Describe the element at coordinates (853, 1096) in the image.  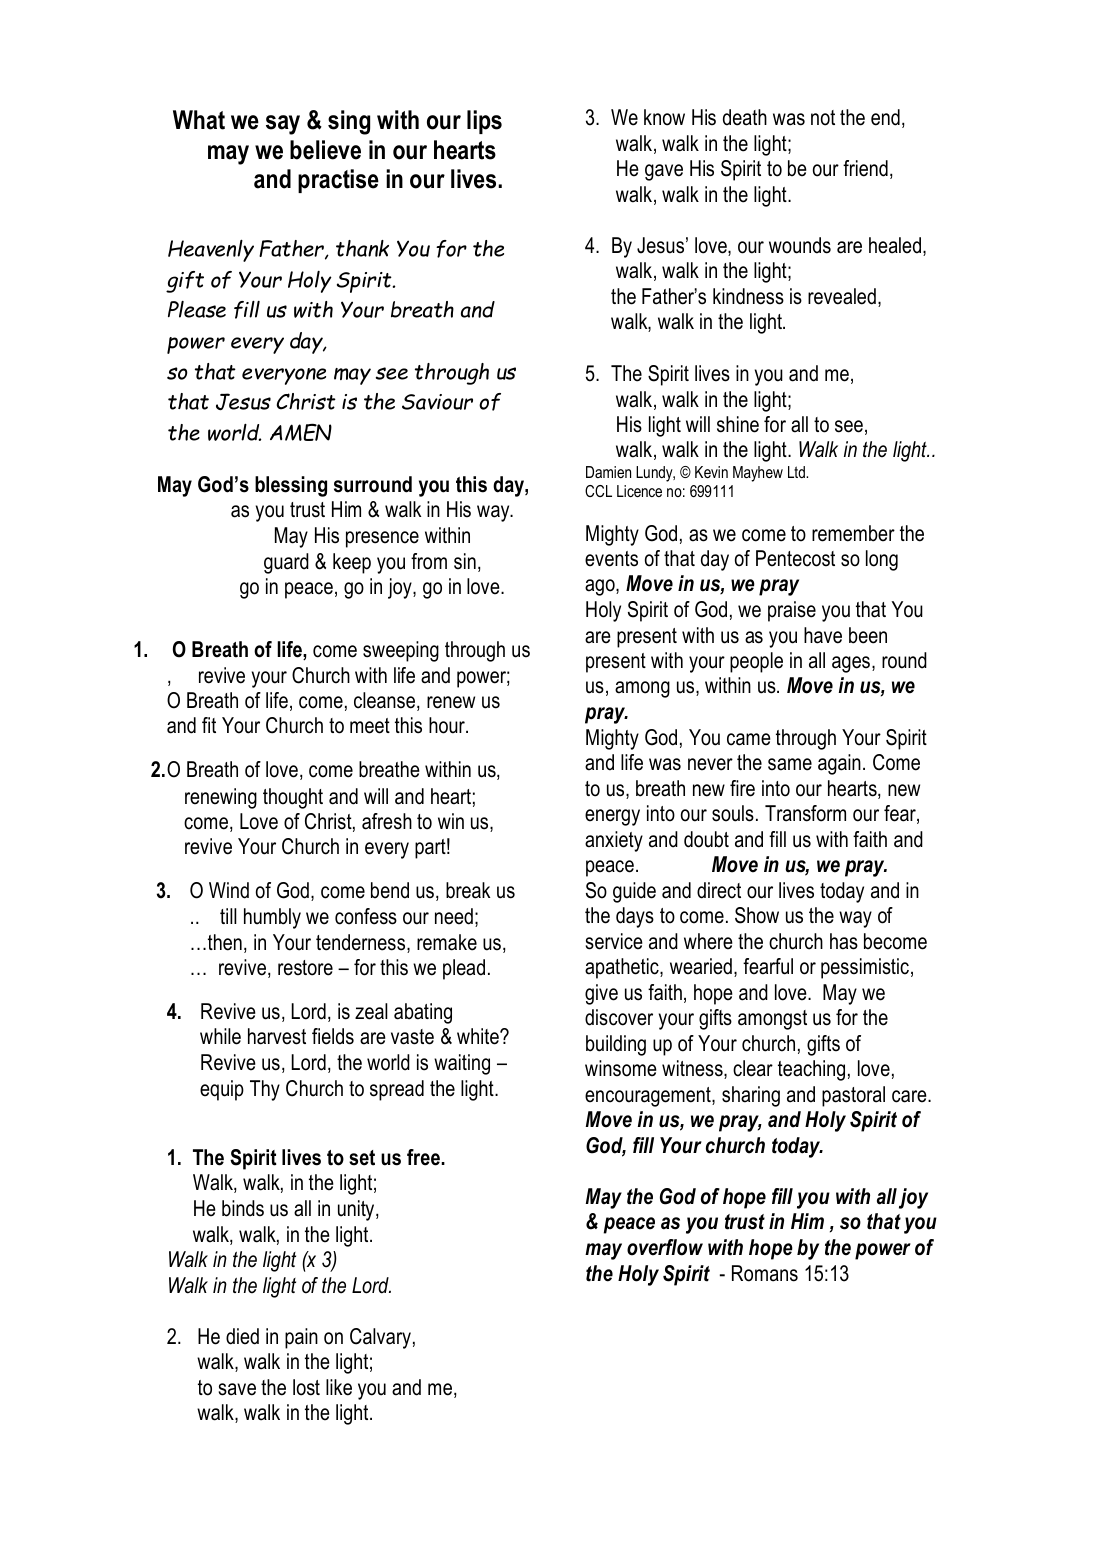
I see `pastoral` at that location.
